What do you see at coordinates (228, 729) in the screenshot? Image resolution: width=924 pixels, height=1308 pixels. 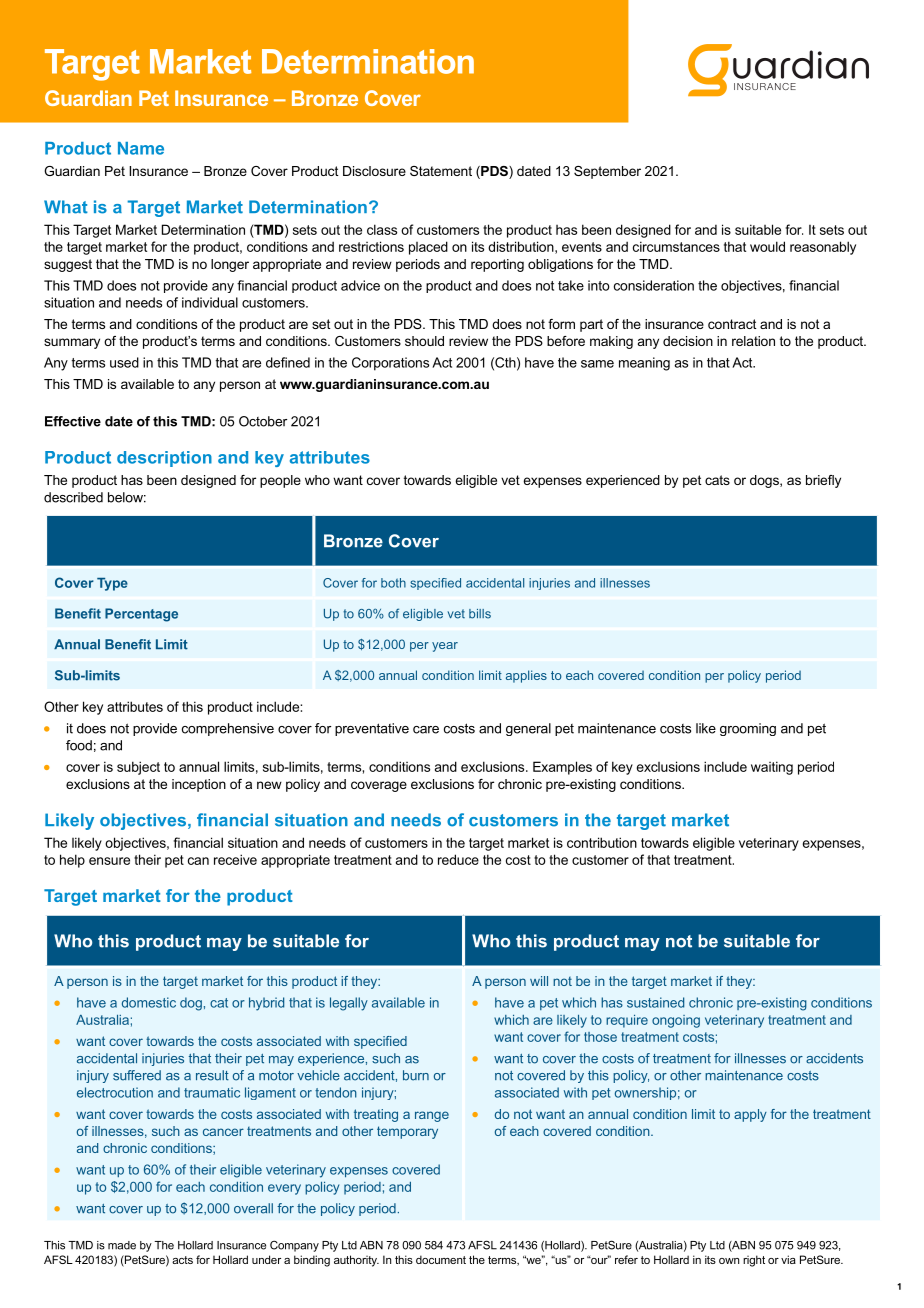 I see `comprehensive` at bounding box center [228, 729].
